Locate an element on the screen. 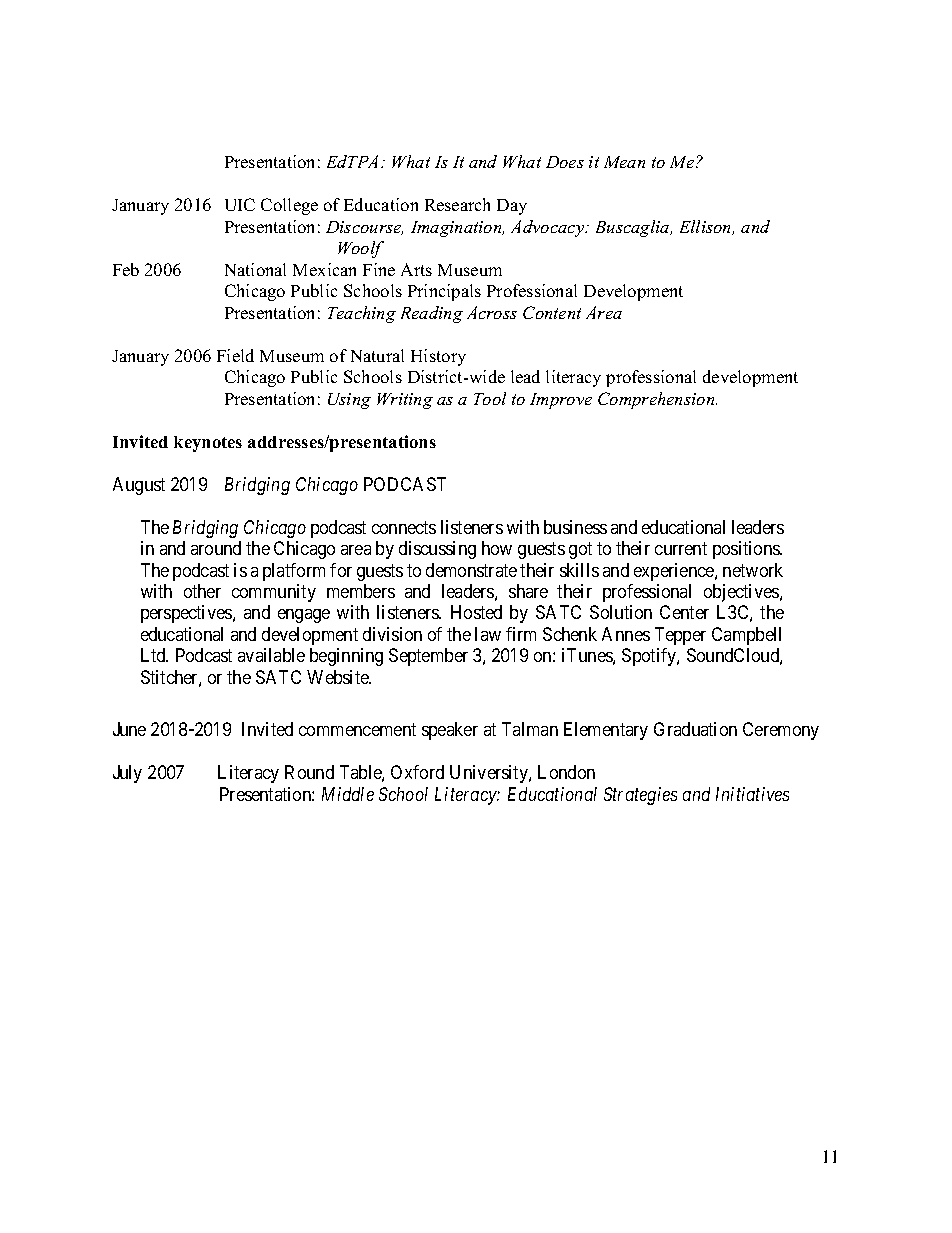  September is located at coordinates (428, 657).
